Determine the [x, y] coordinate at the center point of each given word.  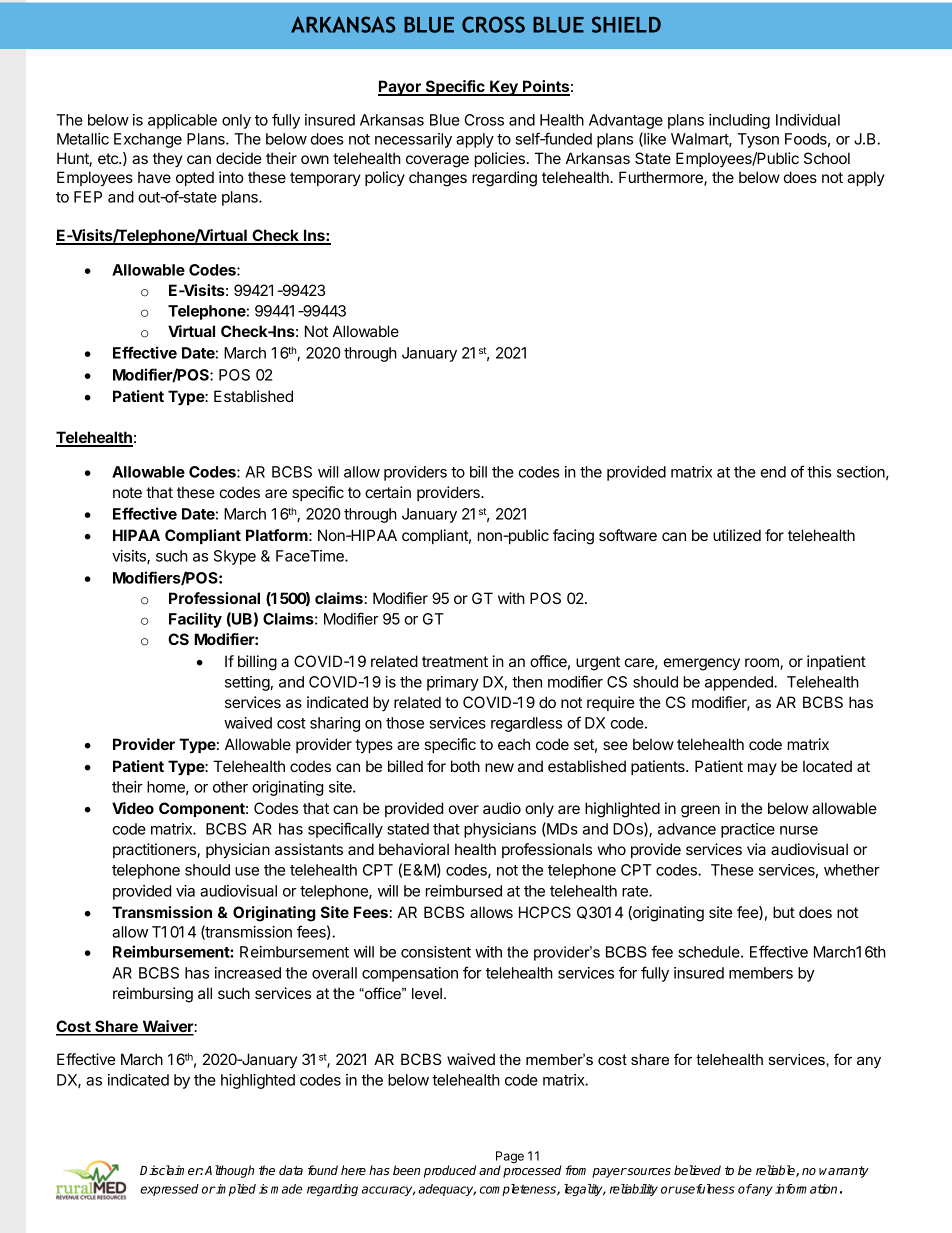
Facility [195, 620]
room [763, 664]
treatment [455, 661]
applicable [182, 121]
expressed [169, 1190]
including [739, 121]
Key [504, 88]
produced [450, 1171]
